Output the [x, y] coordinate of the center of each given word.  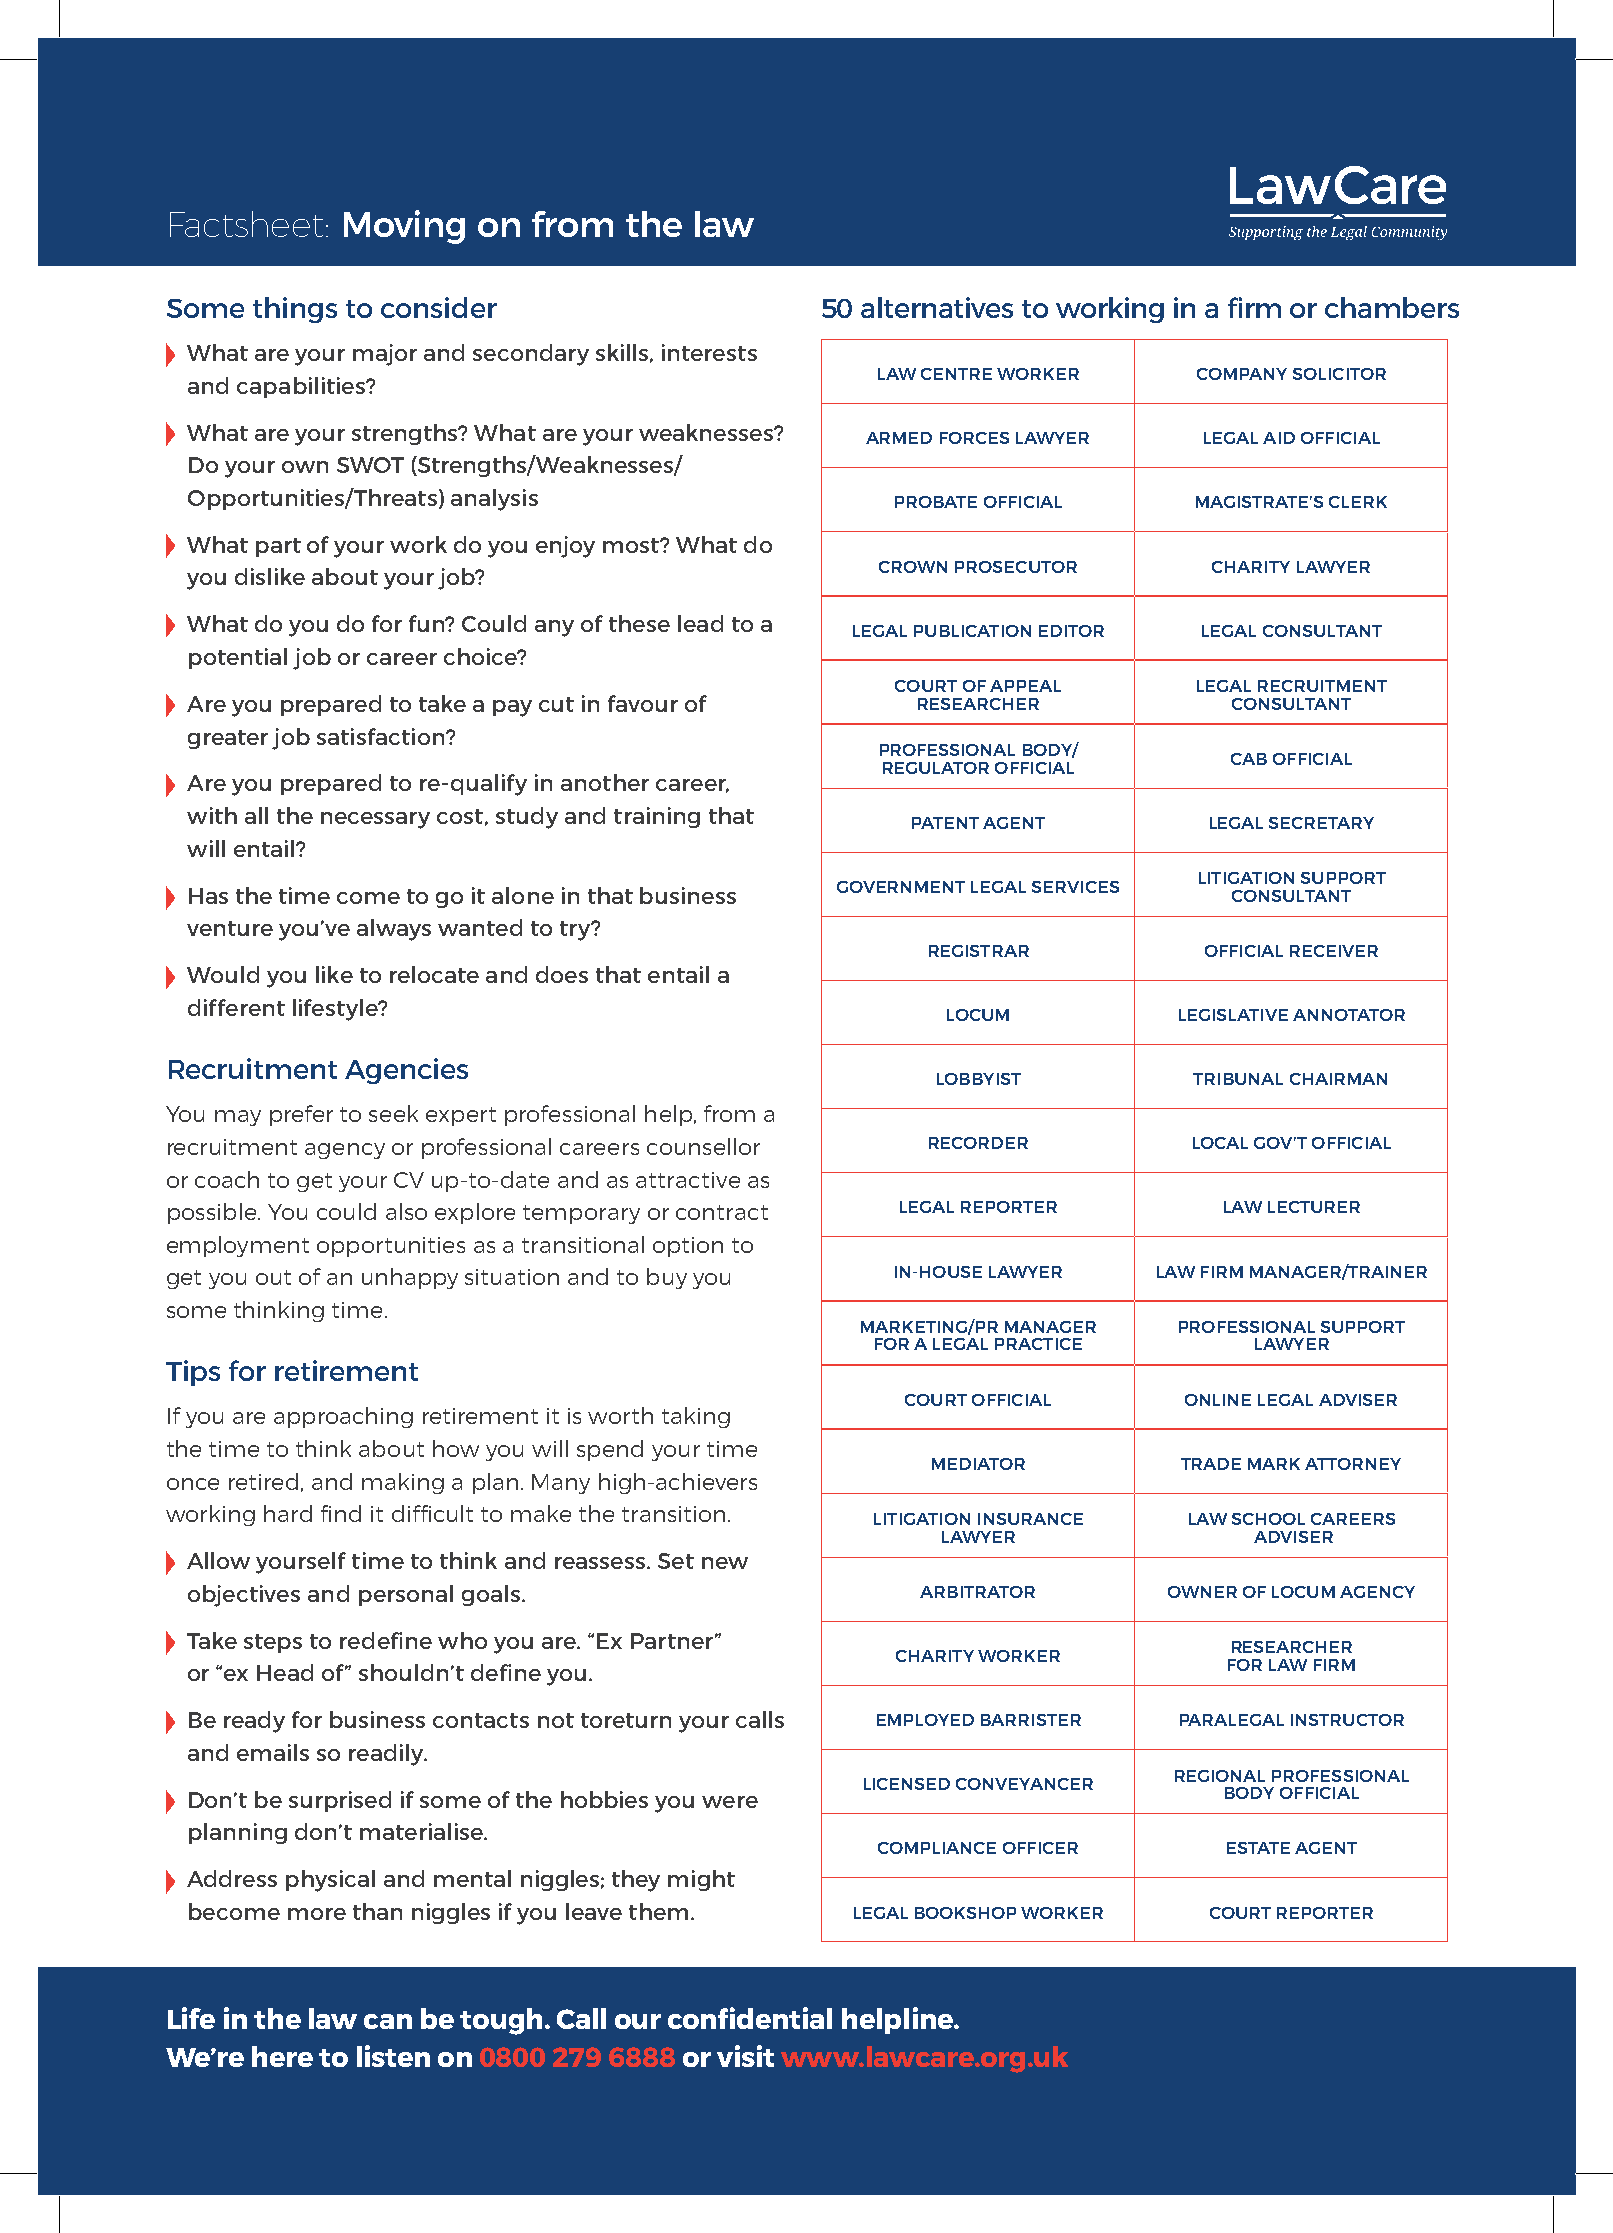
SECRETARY [1321, 823]
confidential [750, 2018]
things [295, 310]
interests [709, 352]
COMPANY [1242, 374]
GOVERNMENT [901, 887]
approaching [343, 1417]
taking [696, 1417]
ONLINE [1218, 1400]
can [388, 2021]
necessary [375, 820]
